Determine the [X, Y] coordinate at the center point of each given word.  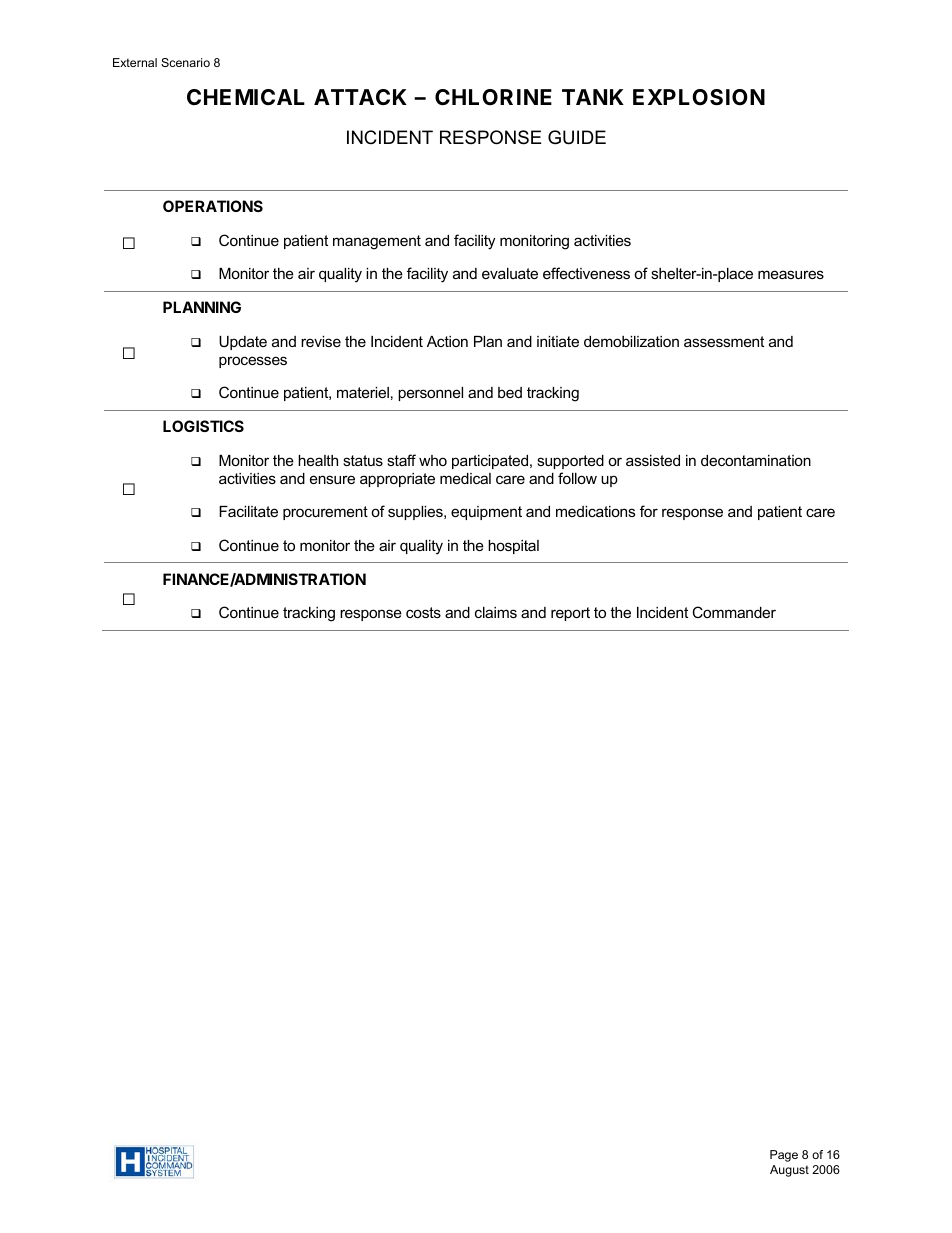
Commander [734, 612]
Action [447, 341]
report [570, 614]
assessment [724, 341]
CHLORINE [493, 97]
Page [784, 1156]
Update [243, 343]
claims [496, 612]
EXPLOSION [699, 97]
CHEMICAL [246, 97]
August [789, 1171]
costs [423, 612]
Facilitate [248, 511]
